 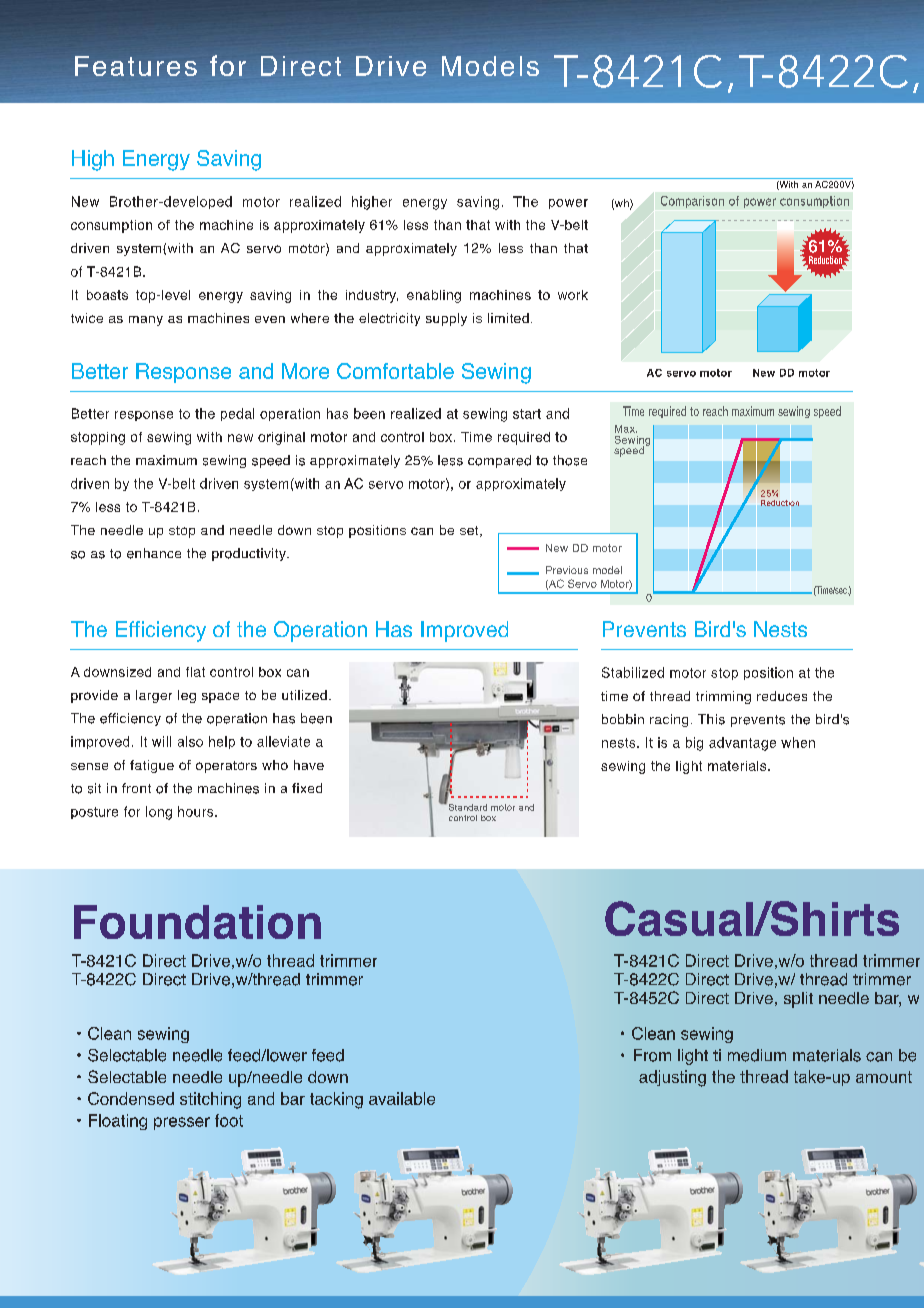 I want to click on Features, so click(x=136, y=66).
